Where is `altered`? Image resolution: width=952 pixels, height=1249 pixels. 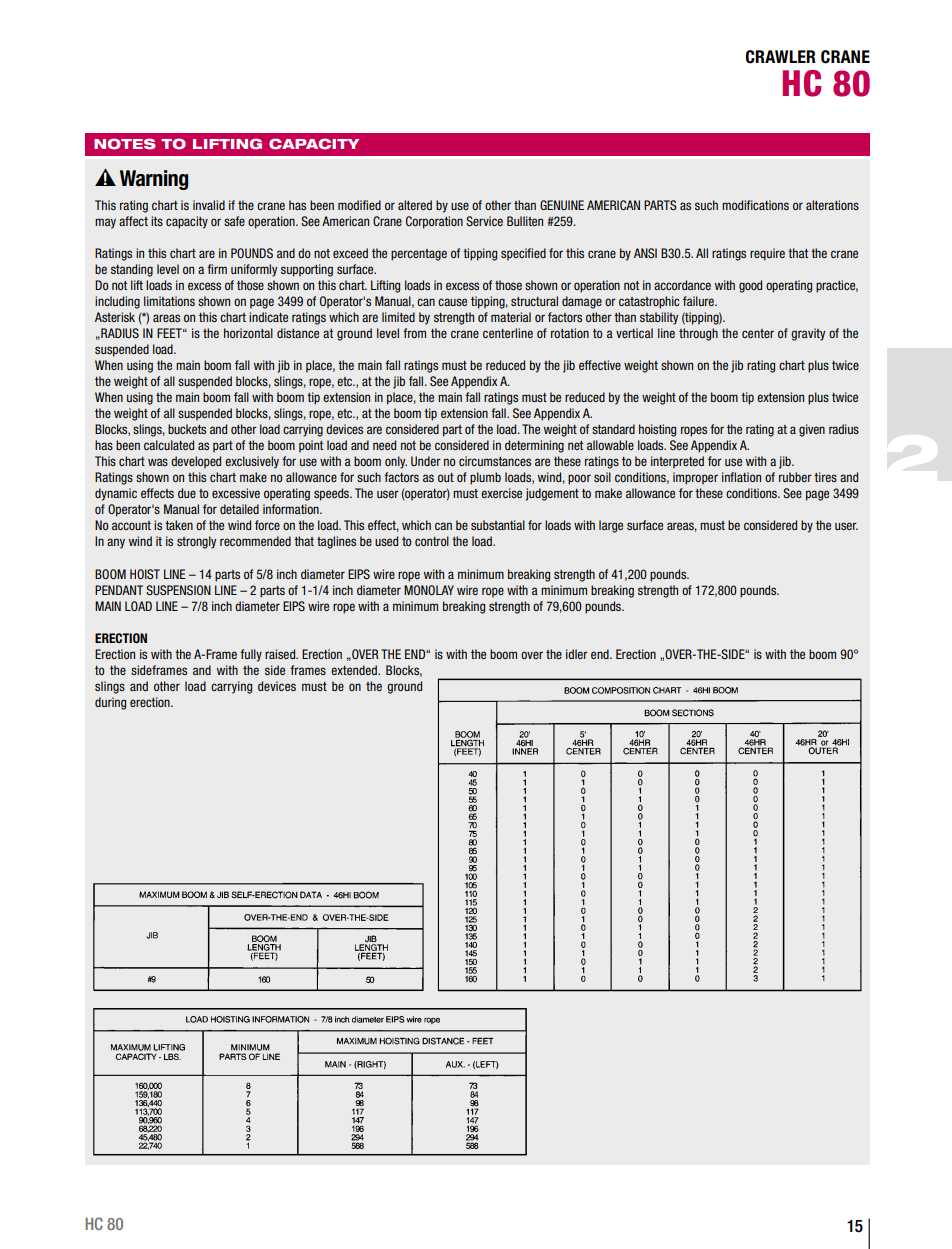
altered is located at coordinates (415, 205).
